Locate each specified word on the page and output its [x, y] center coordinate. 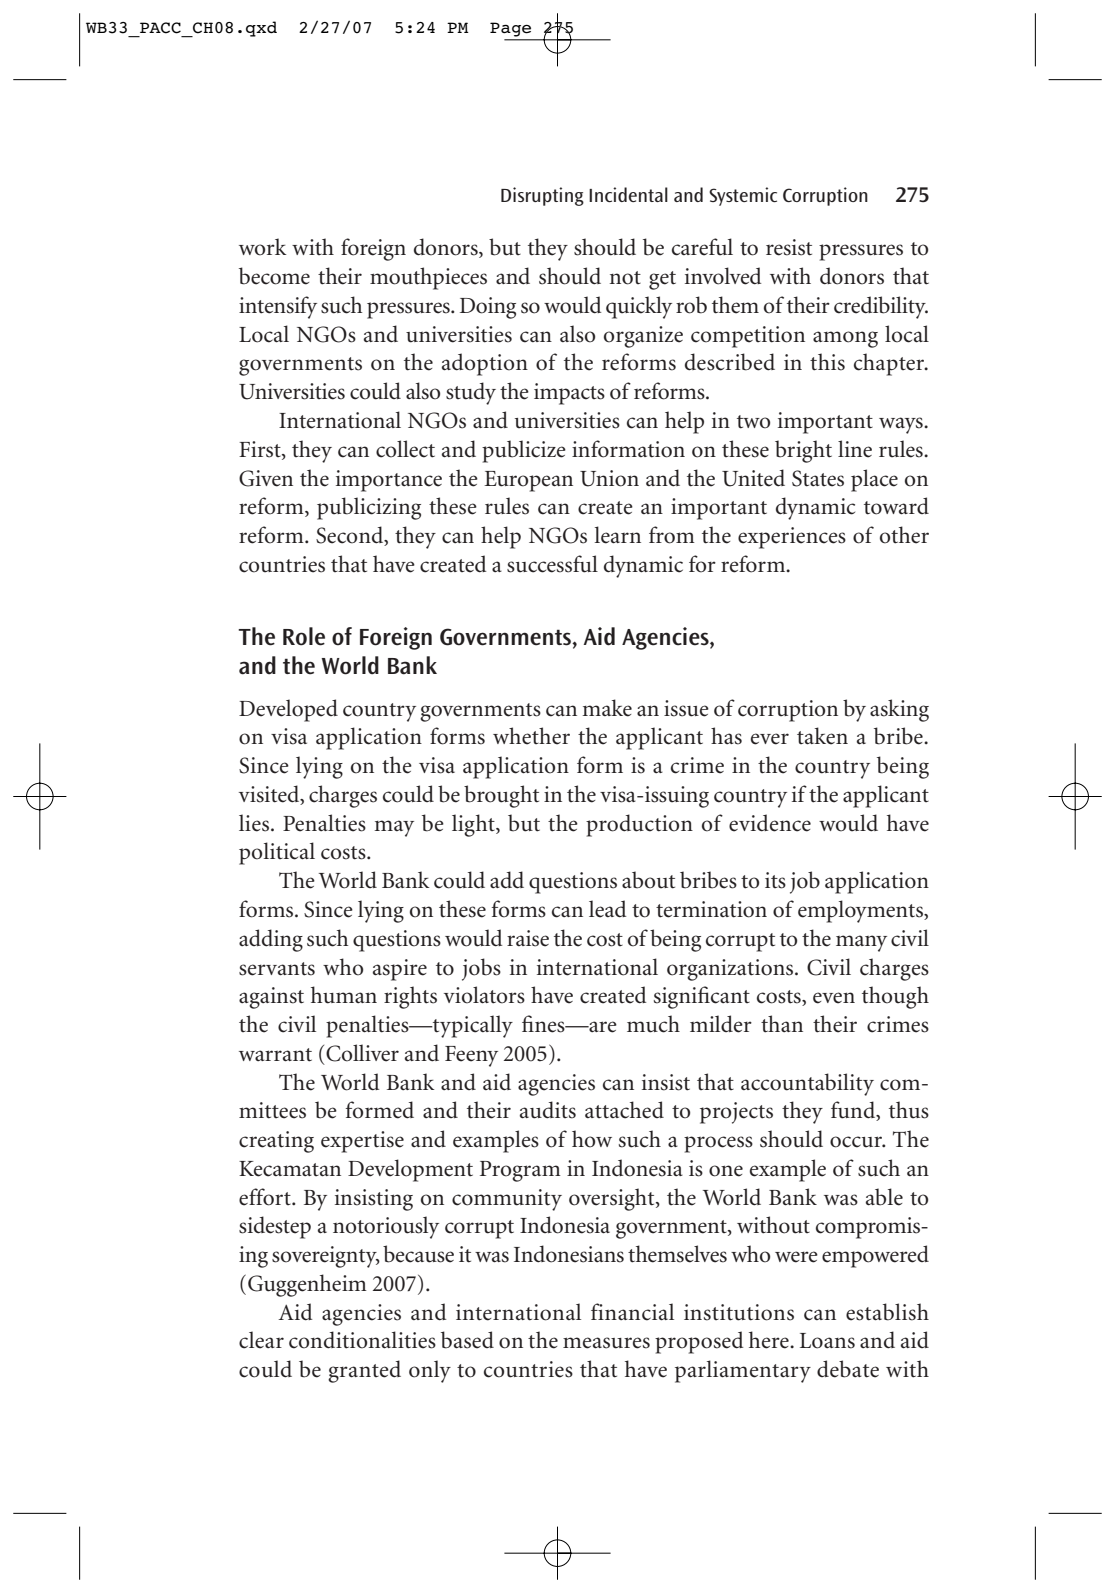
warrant [275, 1055]
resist [789, 247]
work [263, 247]
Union [609, 478]
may [394, 828]
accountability [807, 1084]
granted [364, 1371]
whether [531, 736]
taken [822, 736]
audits [548, 1110]
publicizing [369, 508]
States [818, 478]
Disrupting [542, 196]
